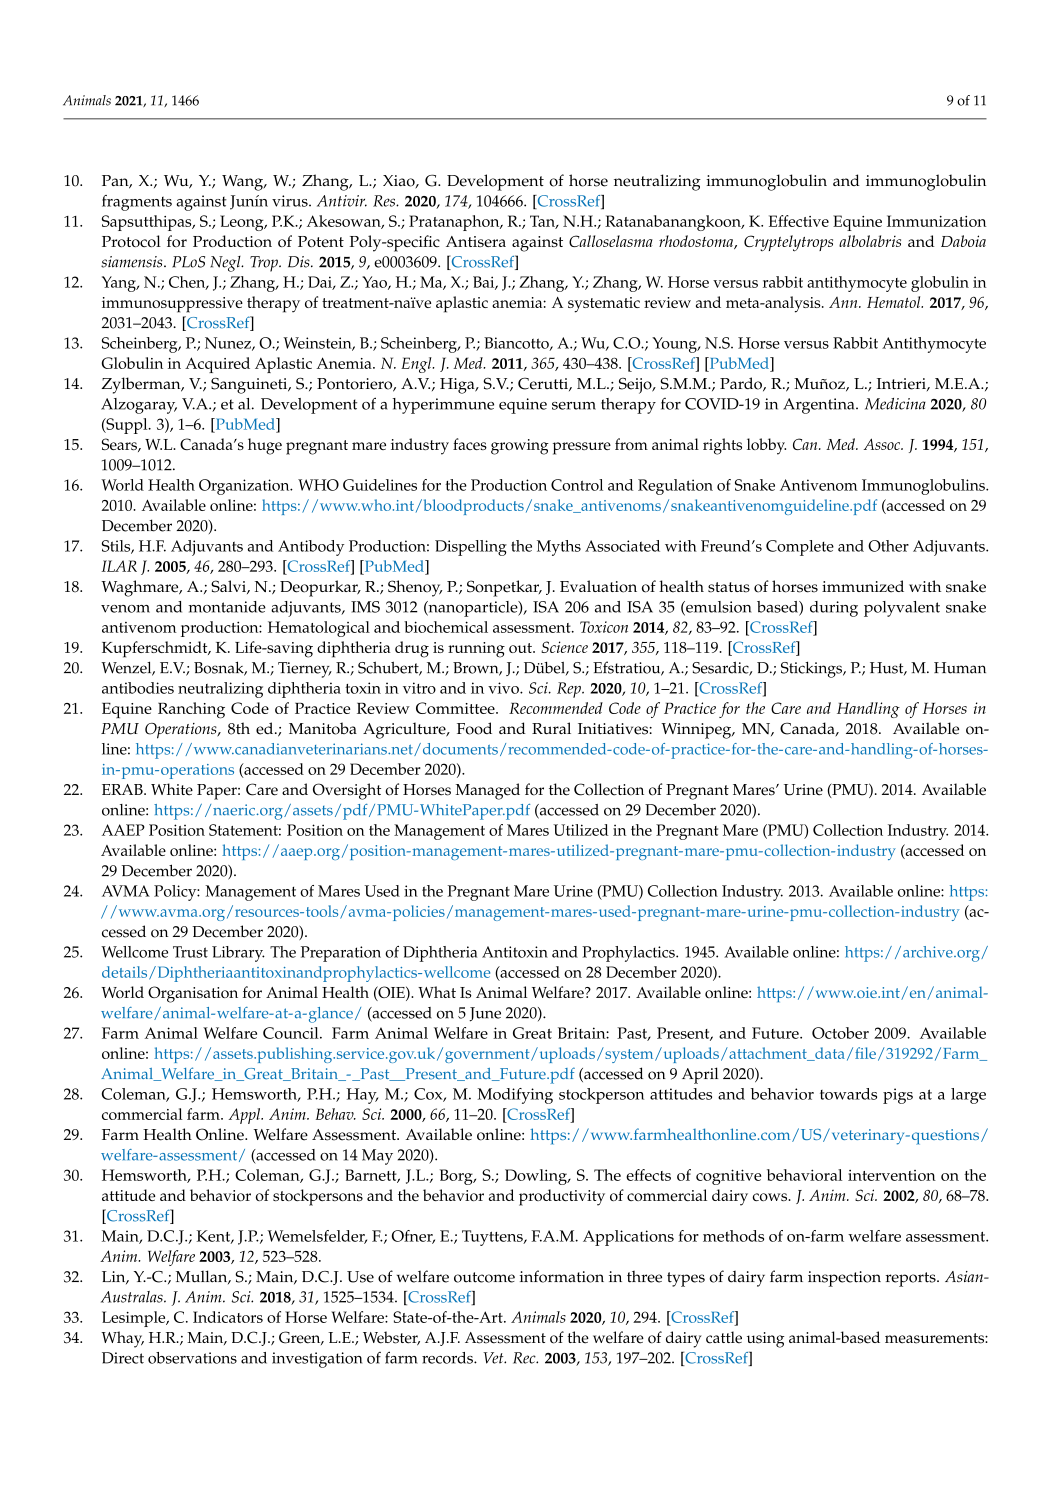 The image size is (1050, 1485). What do you see at coordinates (228, 1317) in the screenshot?
I see `Indicators` at bounding box center [228, 1317].
